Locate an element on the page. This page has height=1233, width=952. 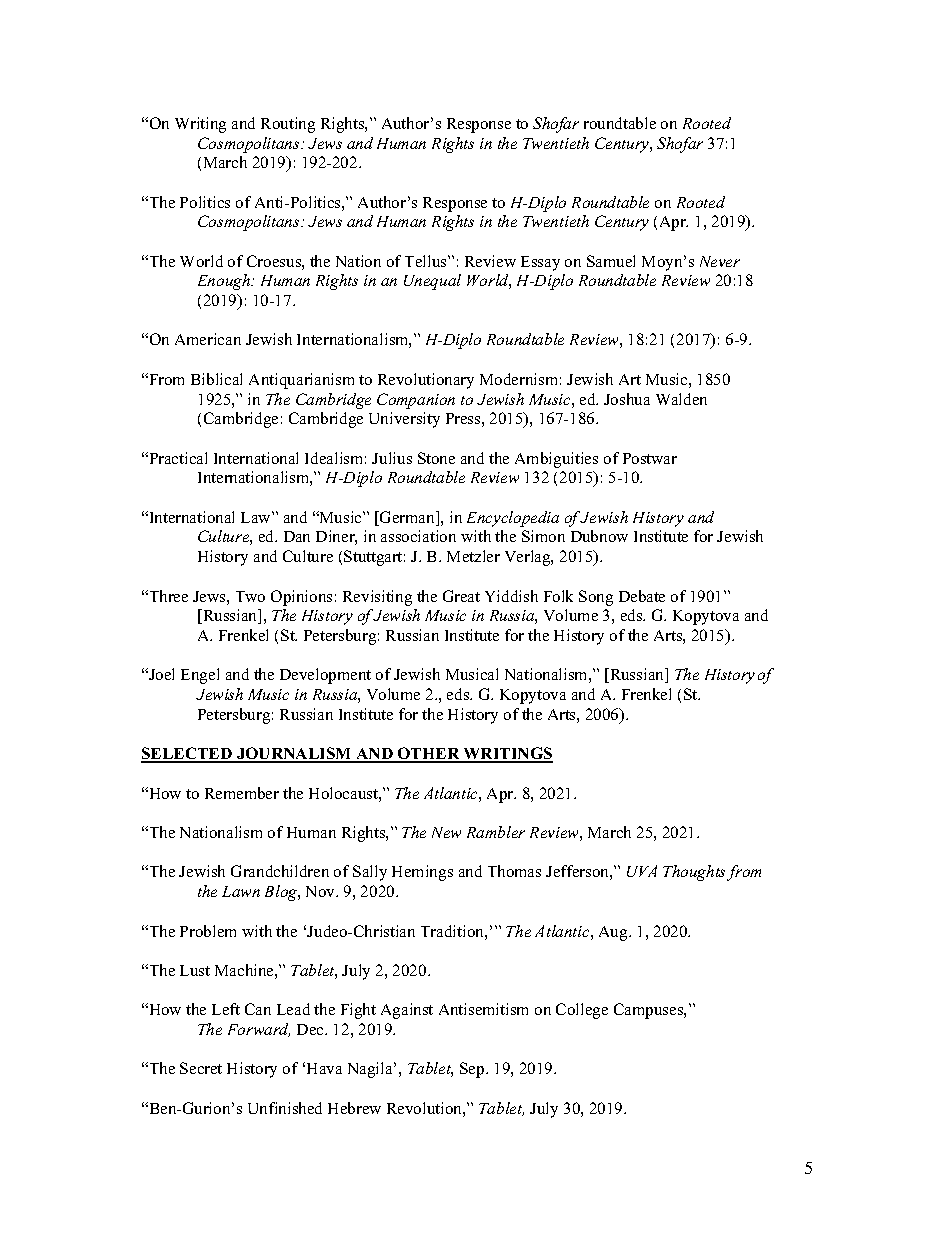
Grandchildren is located at coordinates (280, 871).
